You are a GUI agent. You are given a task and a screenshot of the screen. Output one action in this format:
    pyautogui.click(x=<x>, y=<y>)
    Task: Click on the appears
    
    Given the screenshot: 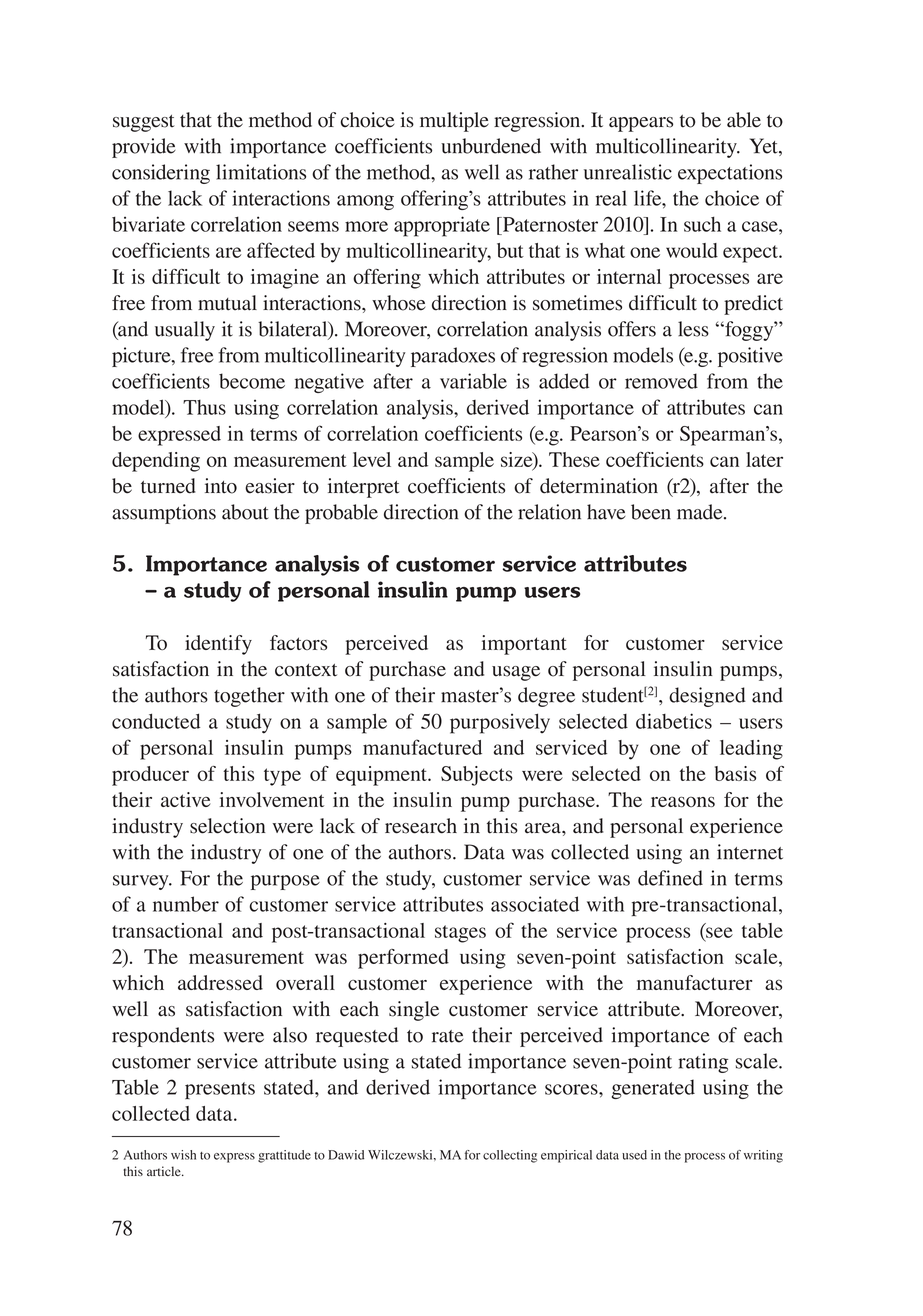 What is the action you would take?
    pyautogui.click(x=641, y=124)
